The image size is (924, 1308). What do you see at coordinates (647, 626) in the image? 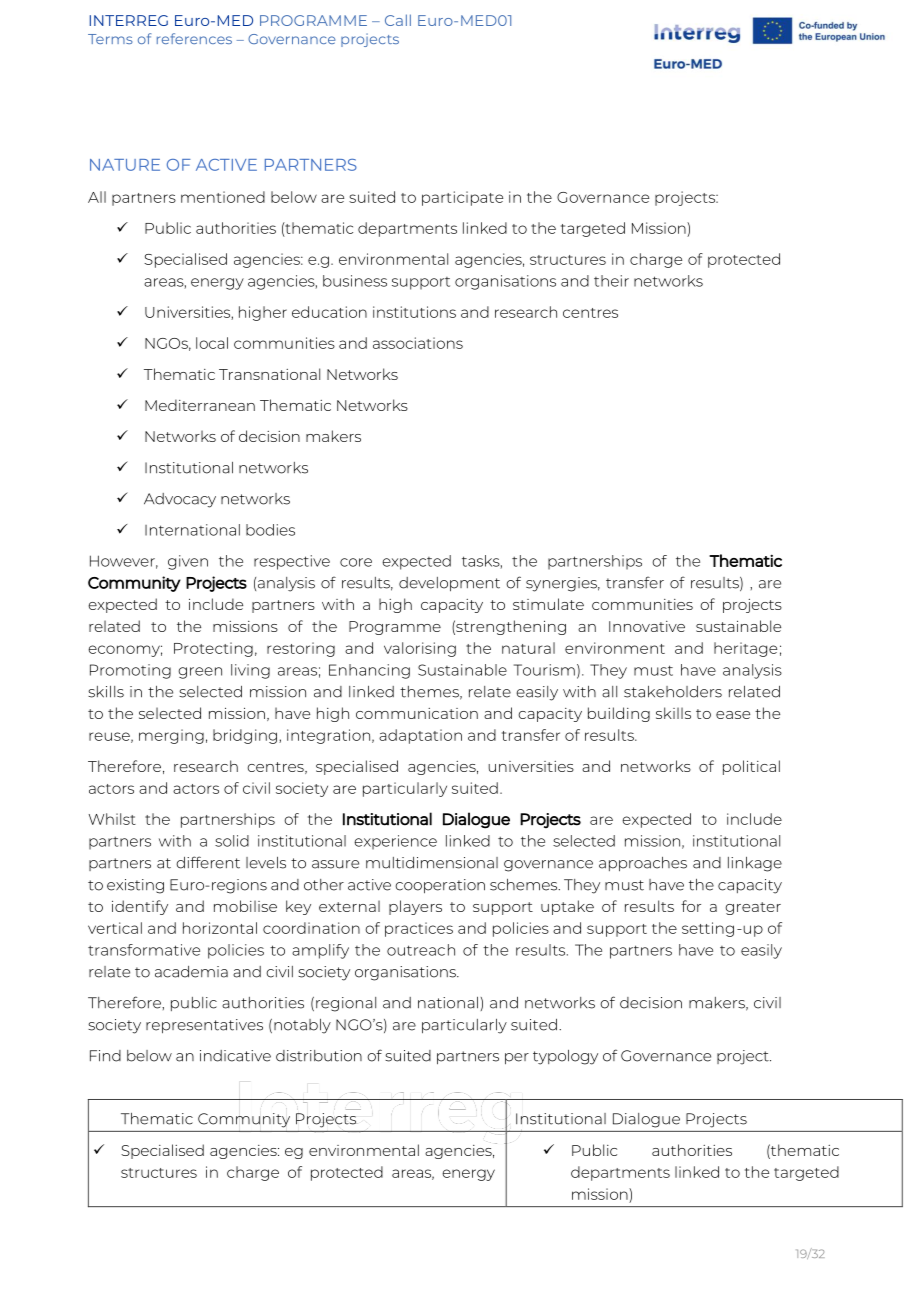
I see `Innovative` at bounding box center [647, 626].
